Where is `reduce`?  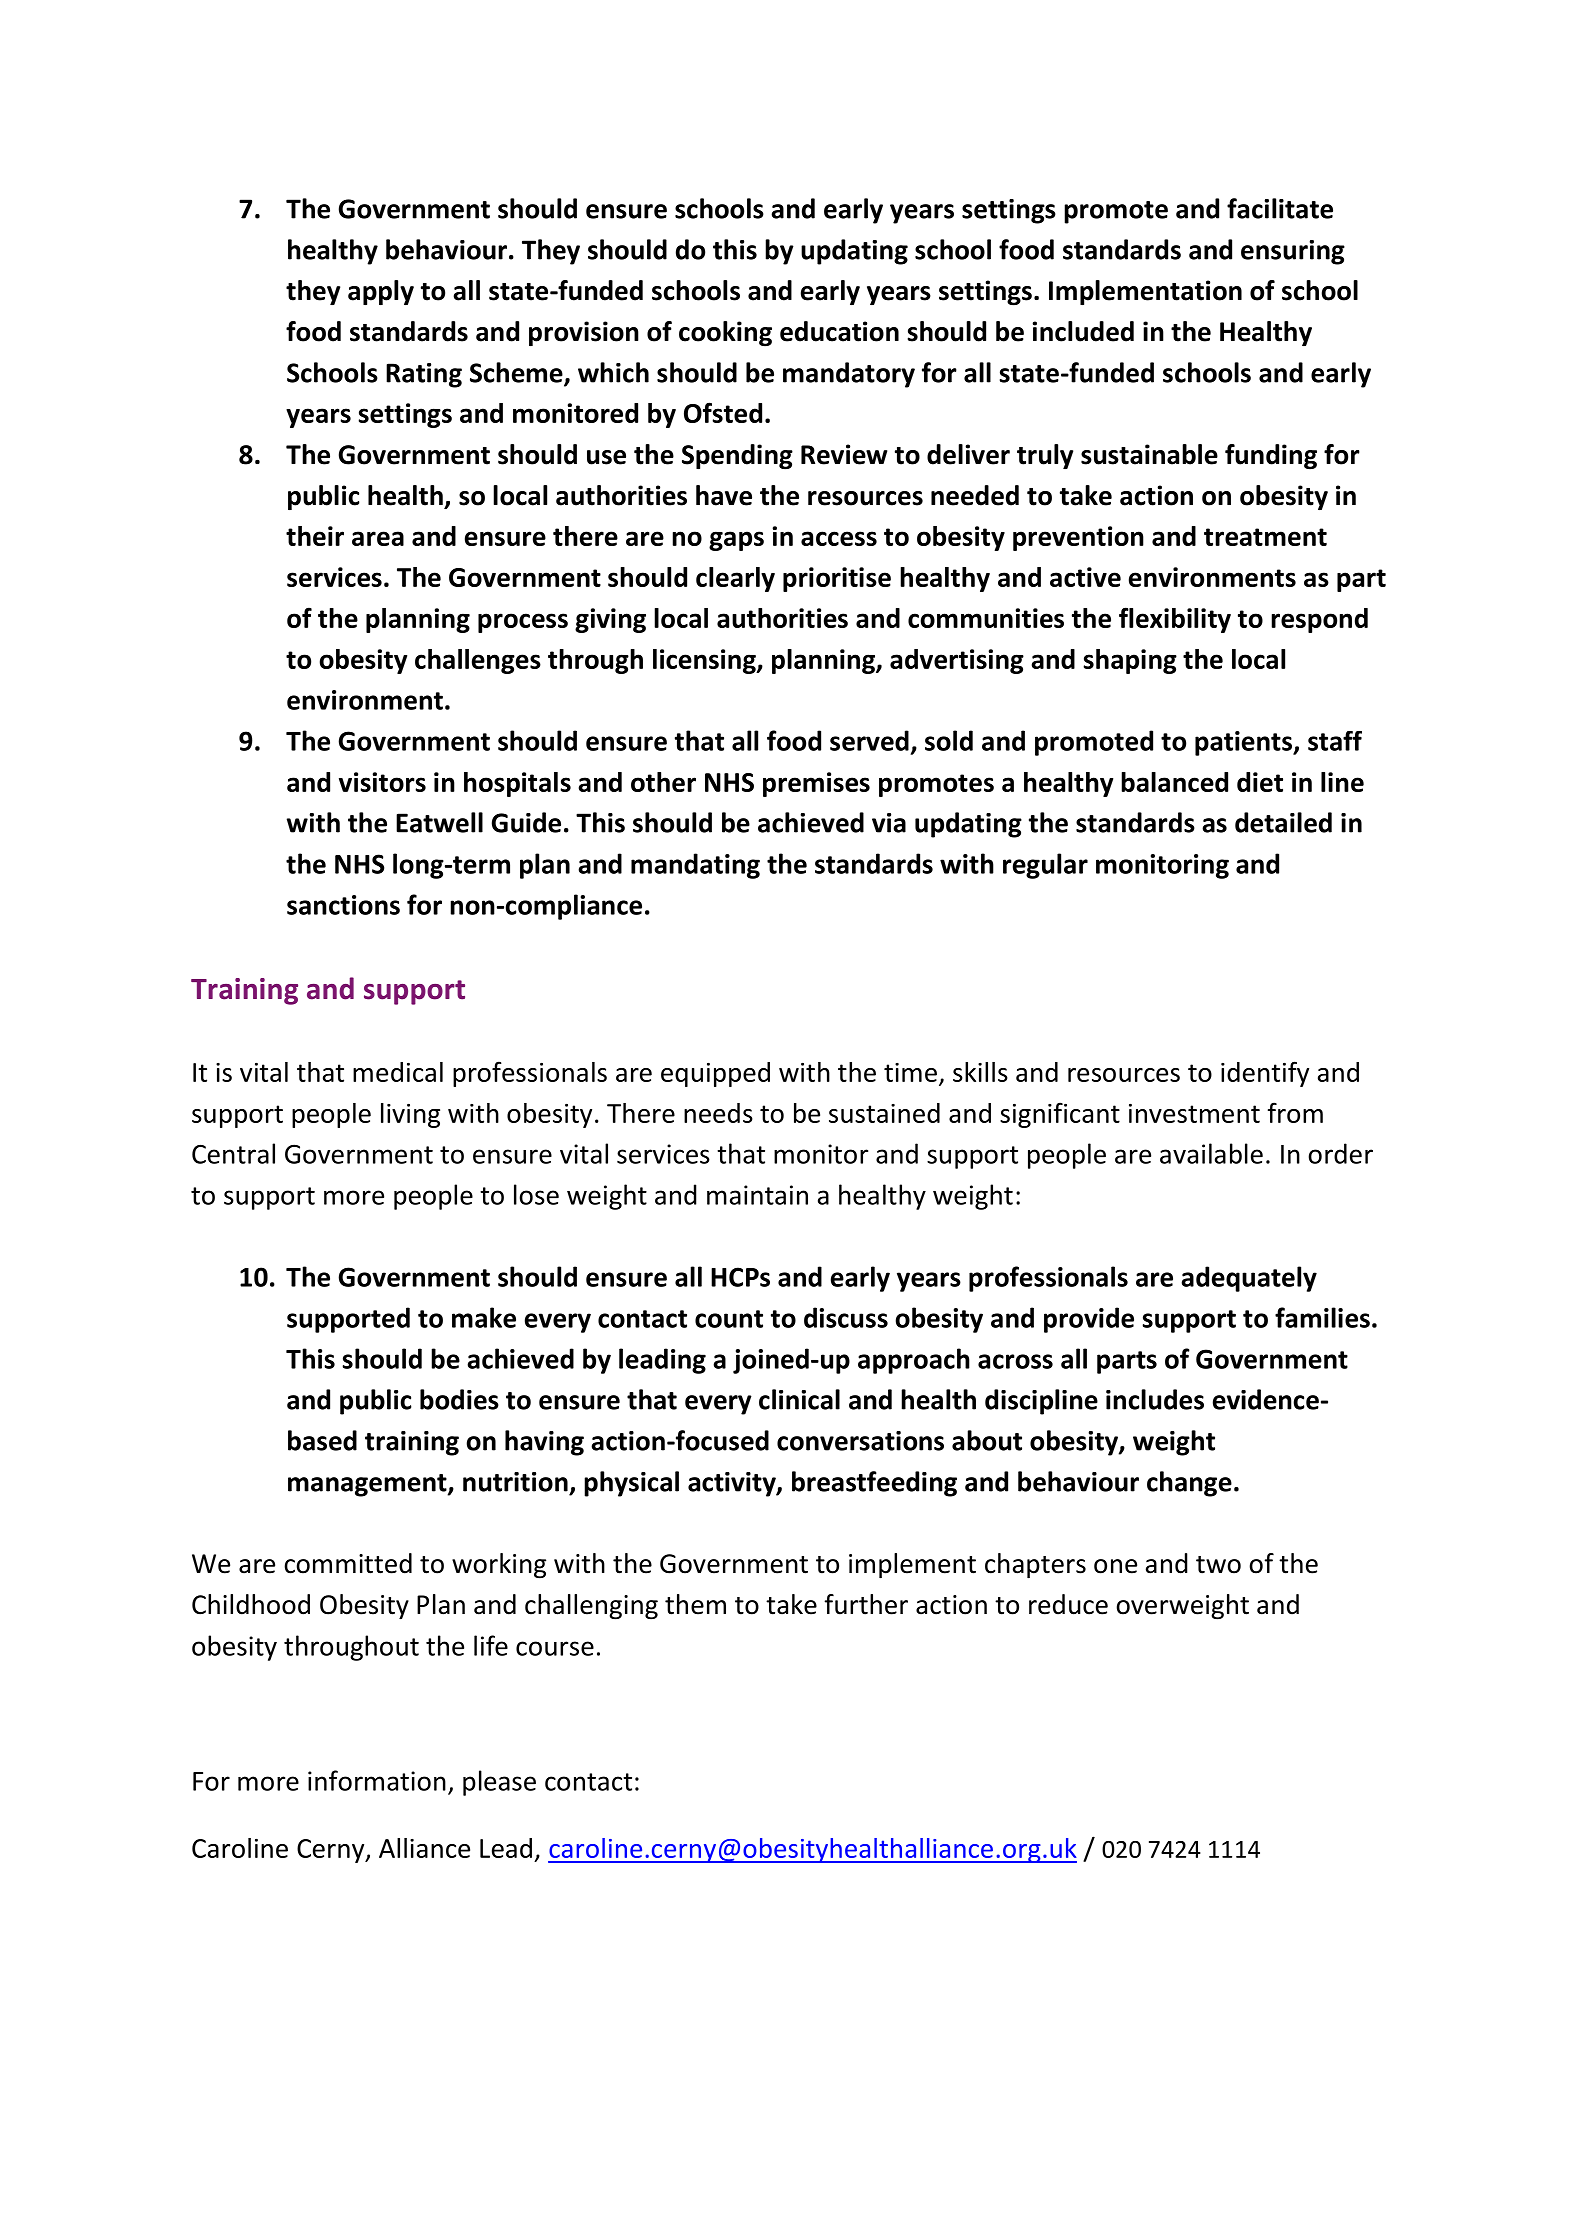 reduce is located at coordinates (1068, 1604).
